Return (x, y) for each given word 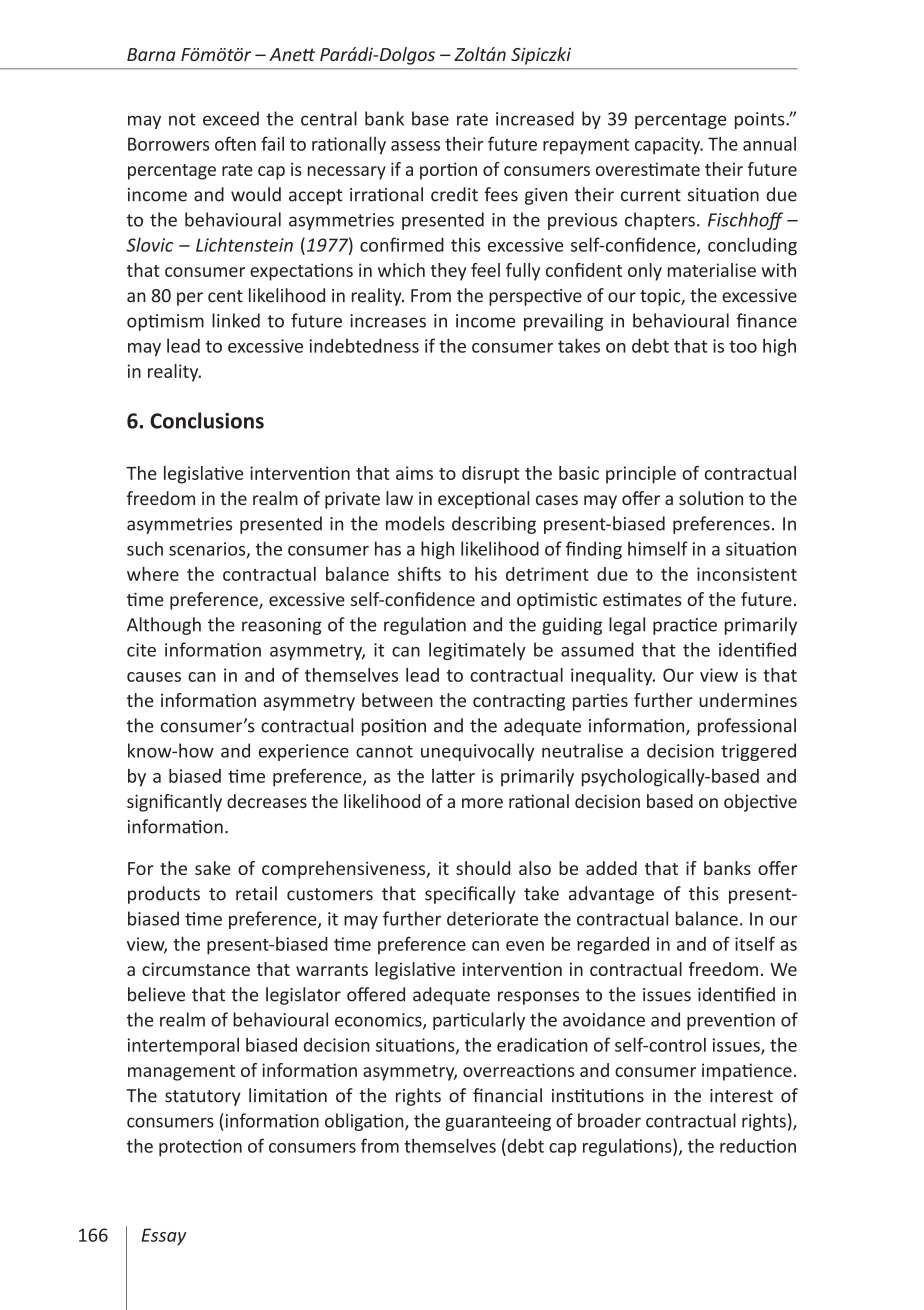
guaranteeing (498, 1122)
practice (685, 626)
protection (200, 1147)
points (761, 120)
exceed (231, 118)
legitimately (477, 651)
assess (415, 146)
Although (164, 626)
